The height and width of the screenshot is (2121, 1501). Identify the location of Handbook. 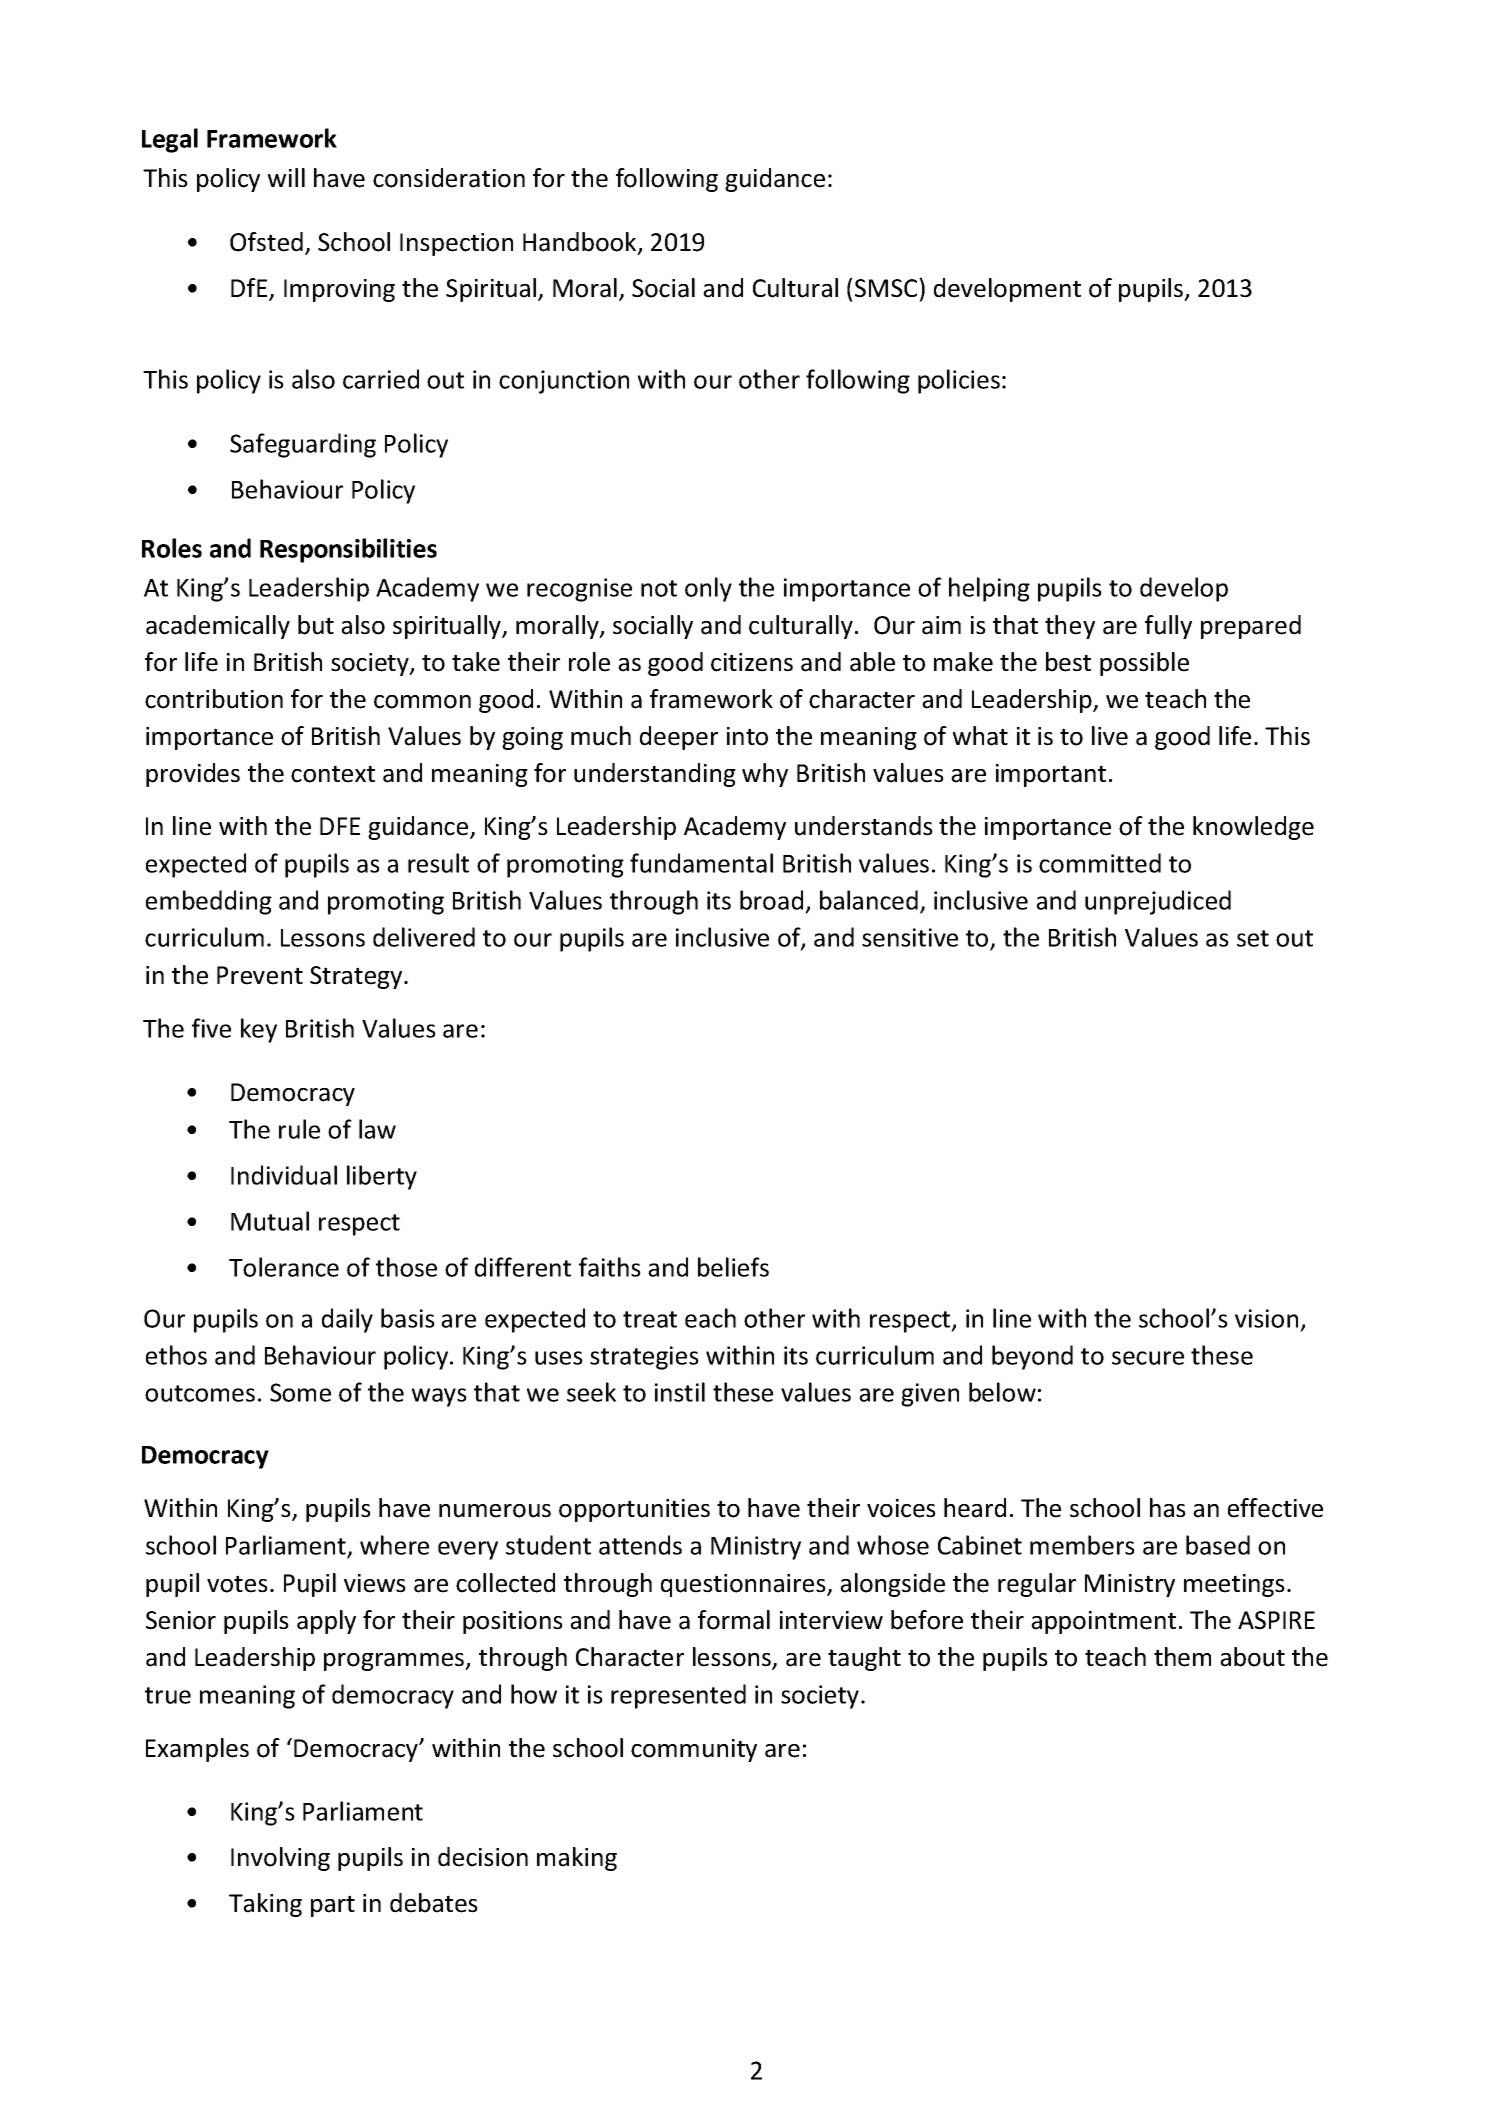
(581, 243).
